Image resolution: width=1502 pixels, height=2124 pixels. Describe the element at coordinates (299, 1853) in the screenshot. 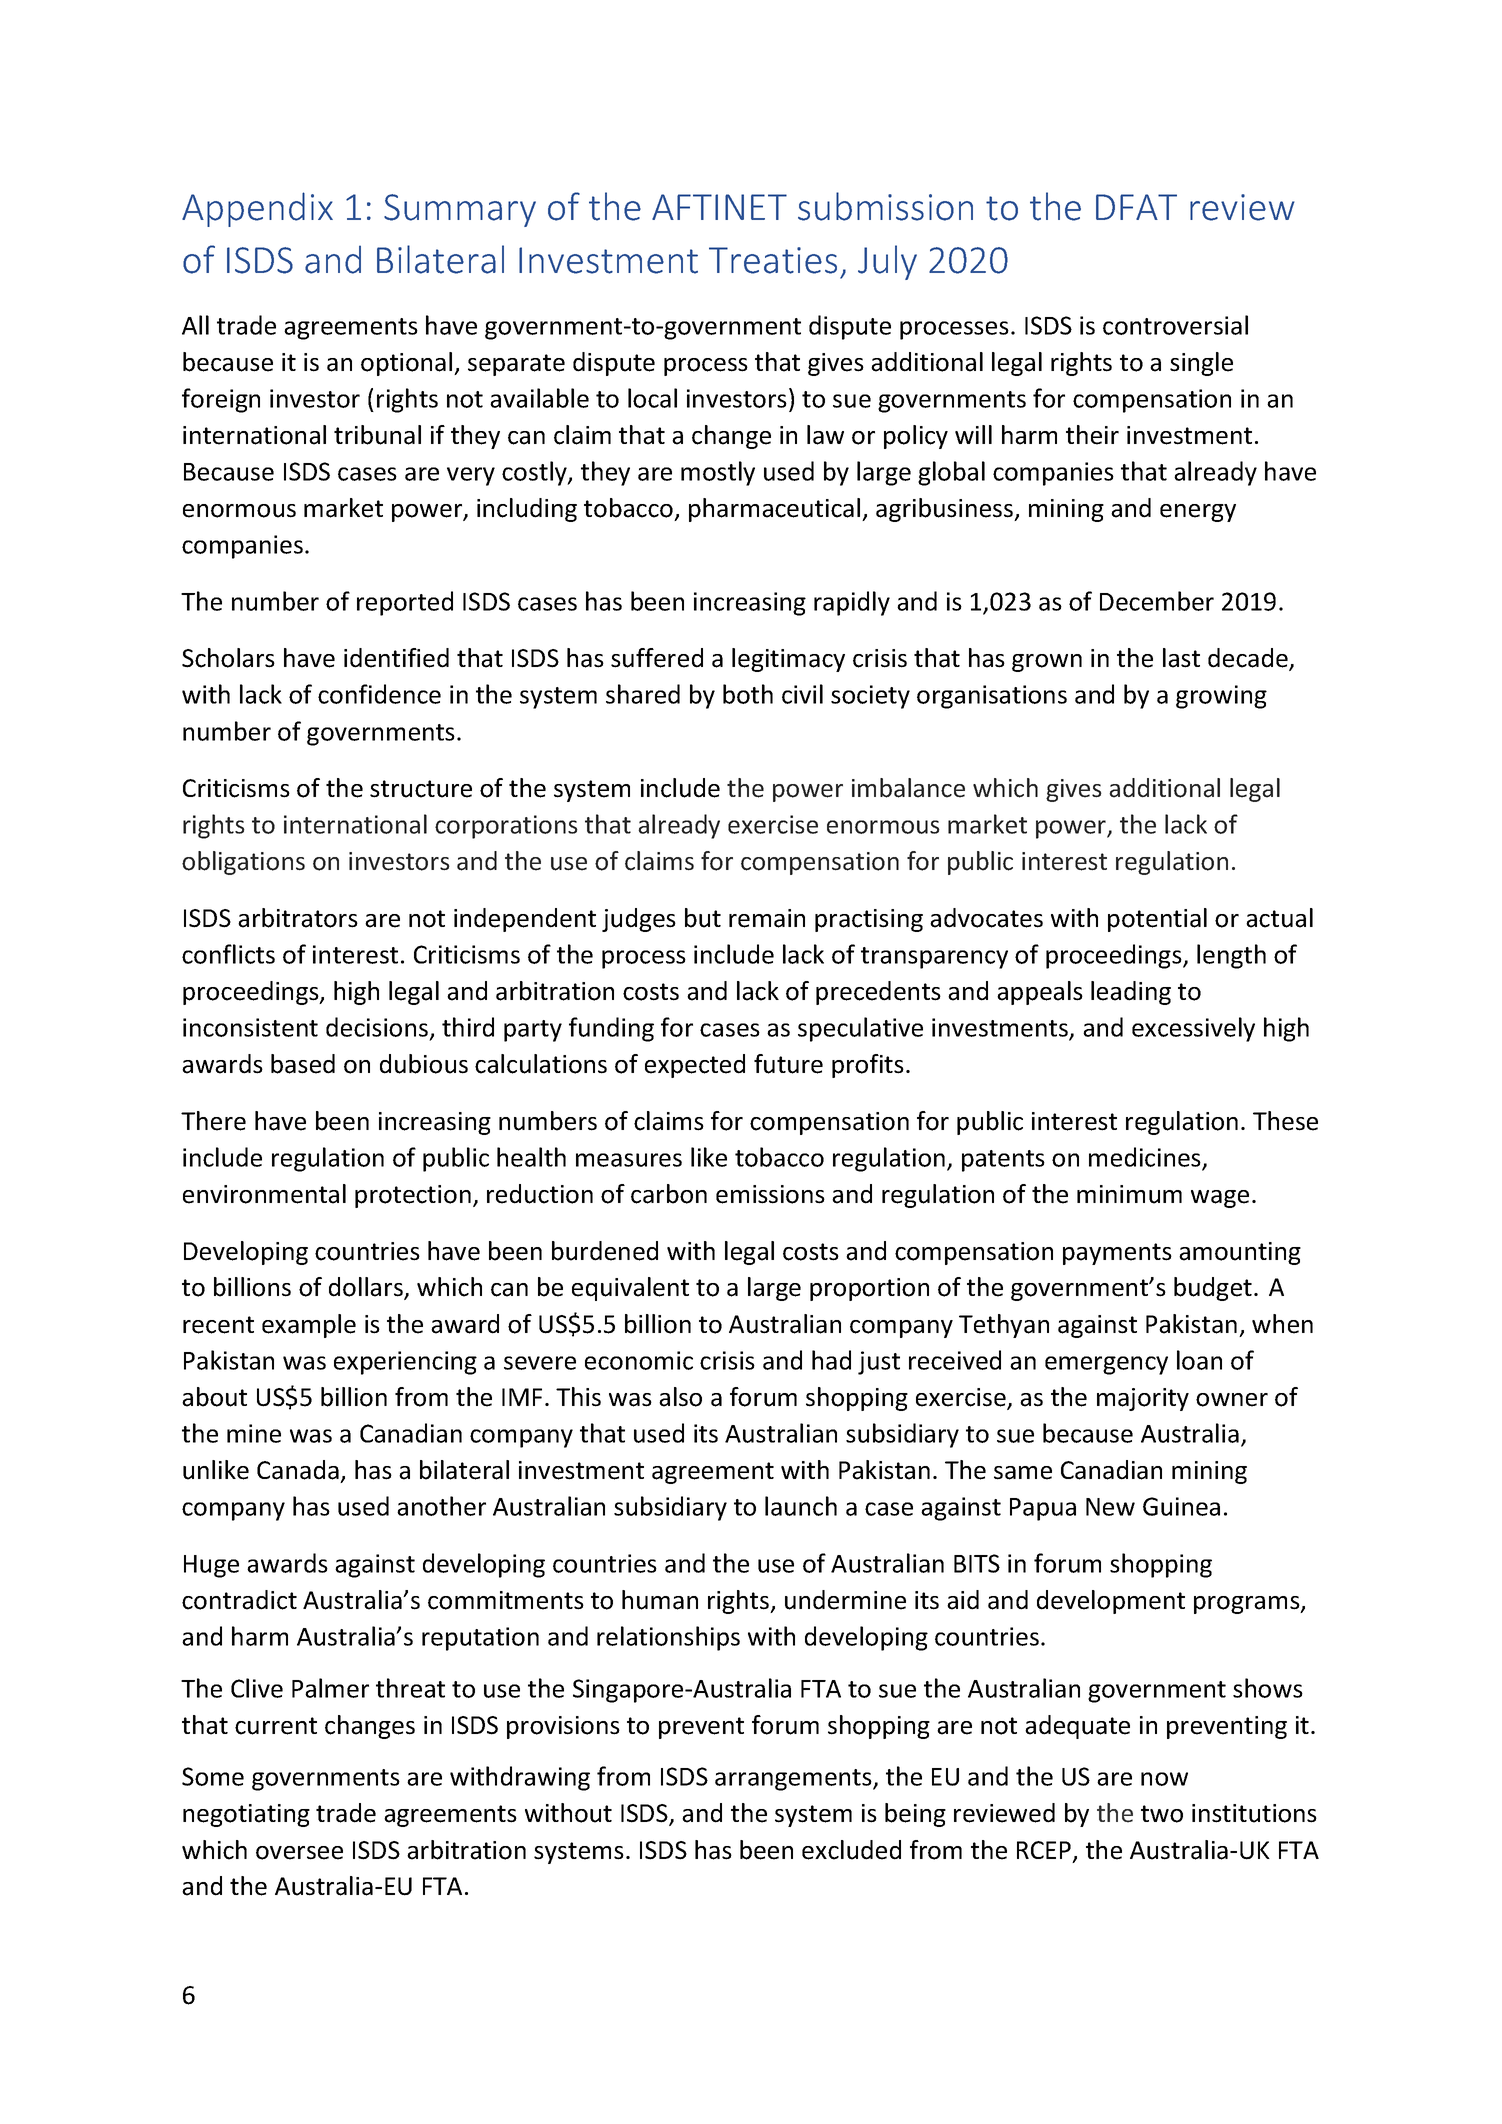

I see `oversee` at that location.
